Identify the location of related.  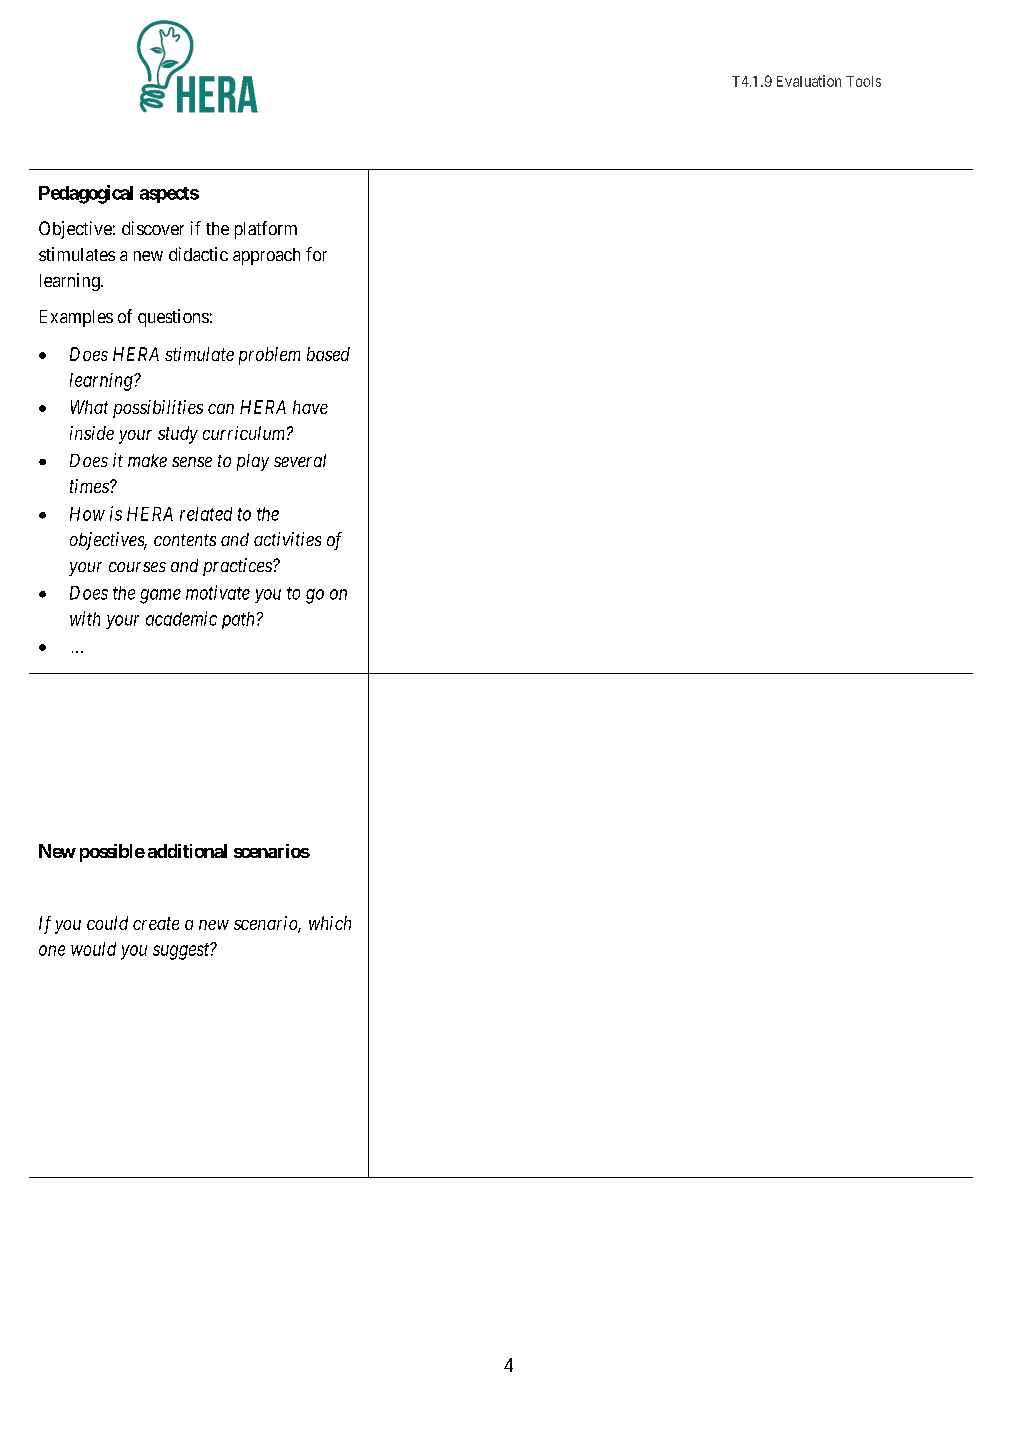
(206, 514).
